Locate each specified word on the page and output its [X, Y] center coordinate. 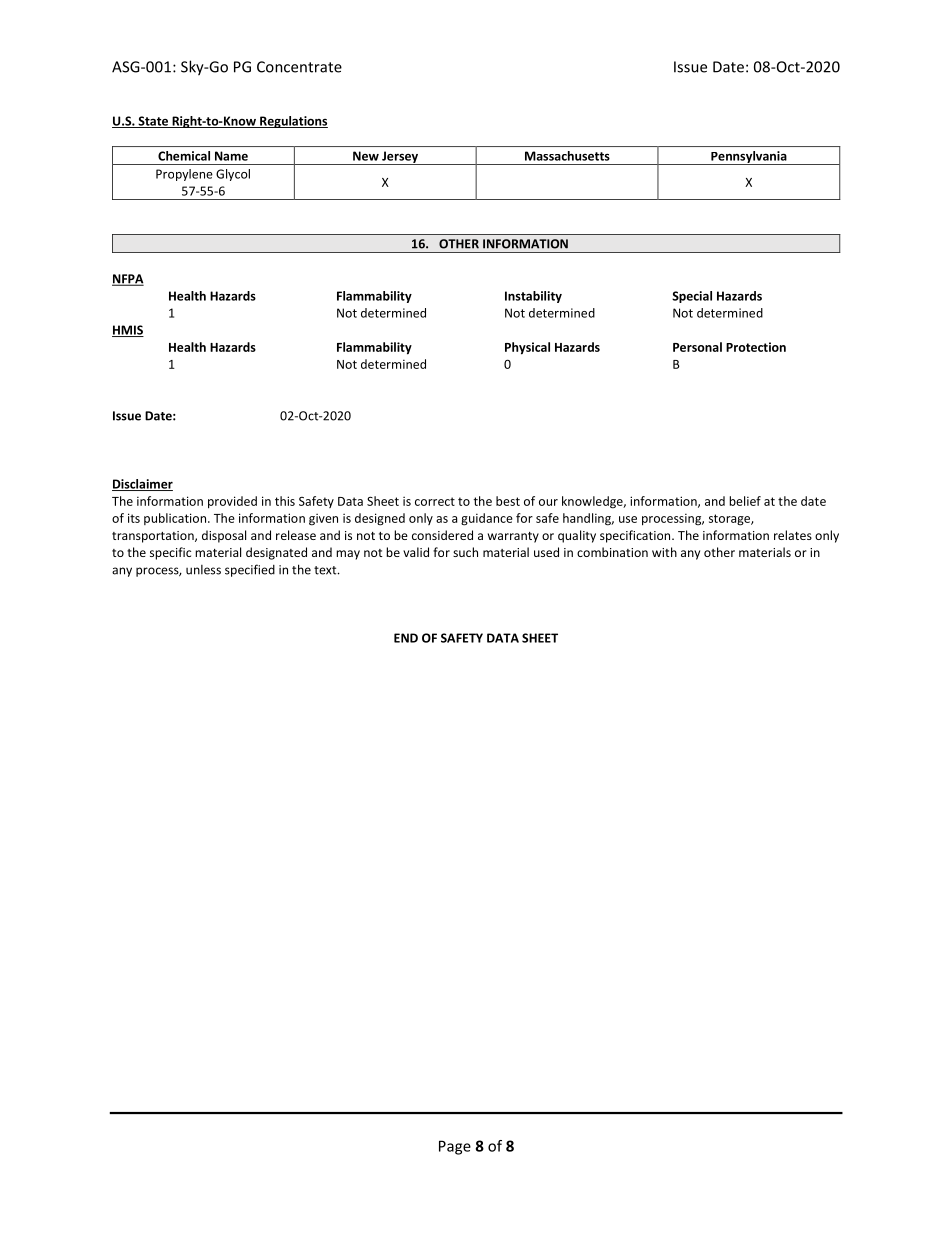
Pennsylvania [749, 158]
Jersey [400, 158]
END [406, 638]
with [664, 552]
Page [455, 1147]
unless [203, 570]
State [153, 122]
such [465, 552]
